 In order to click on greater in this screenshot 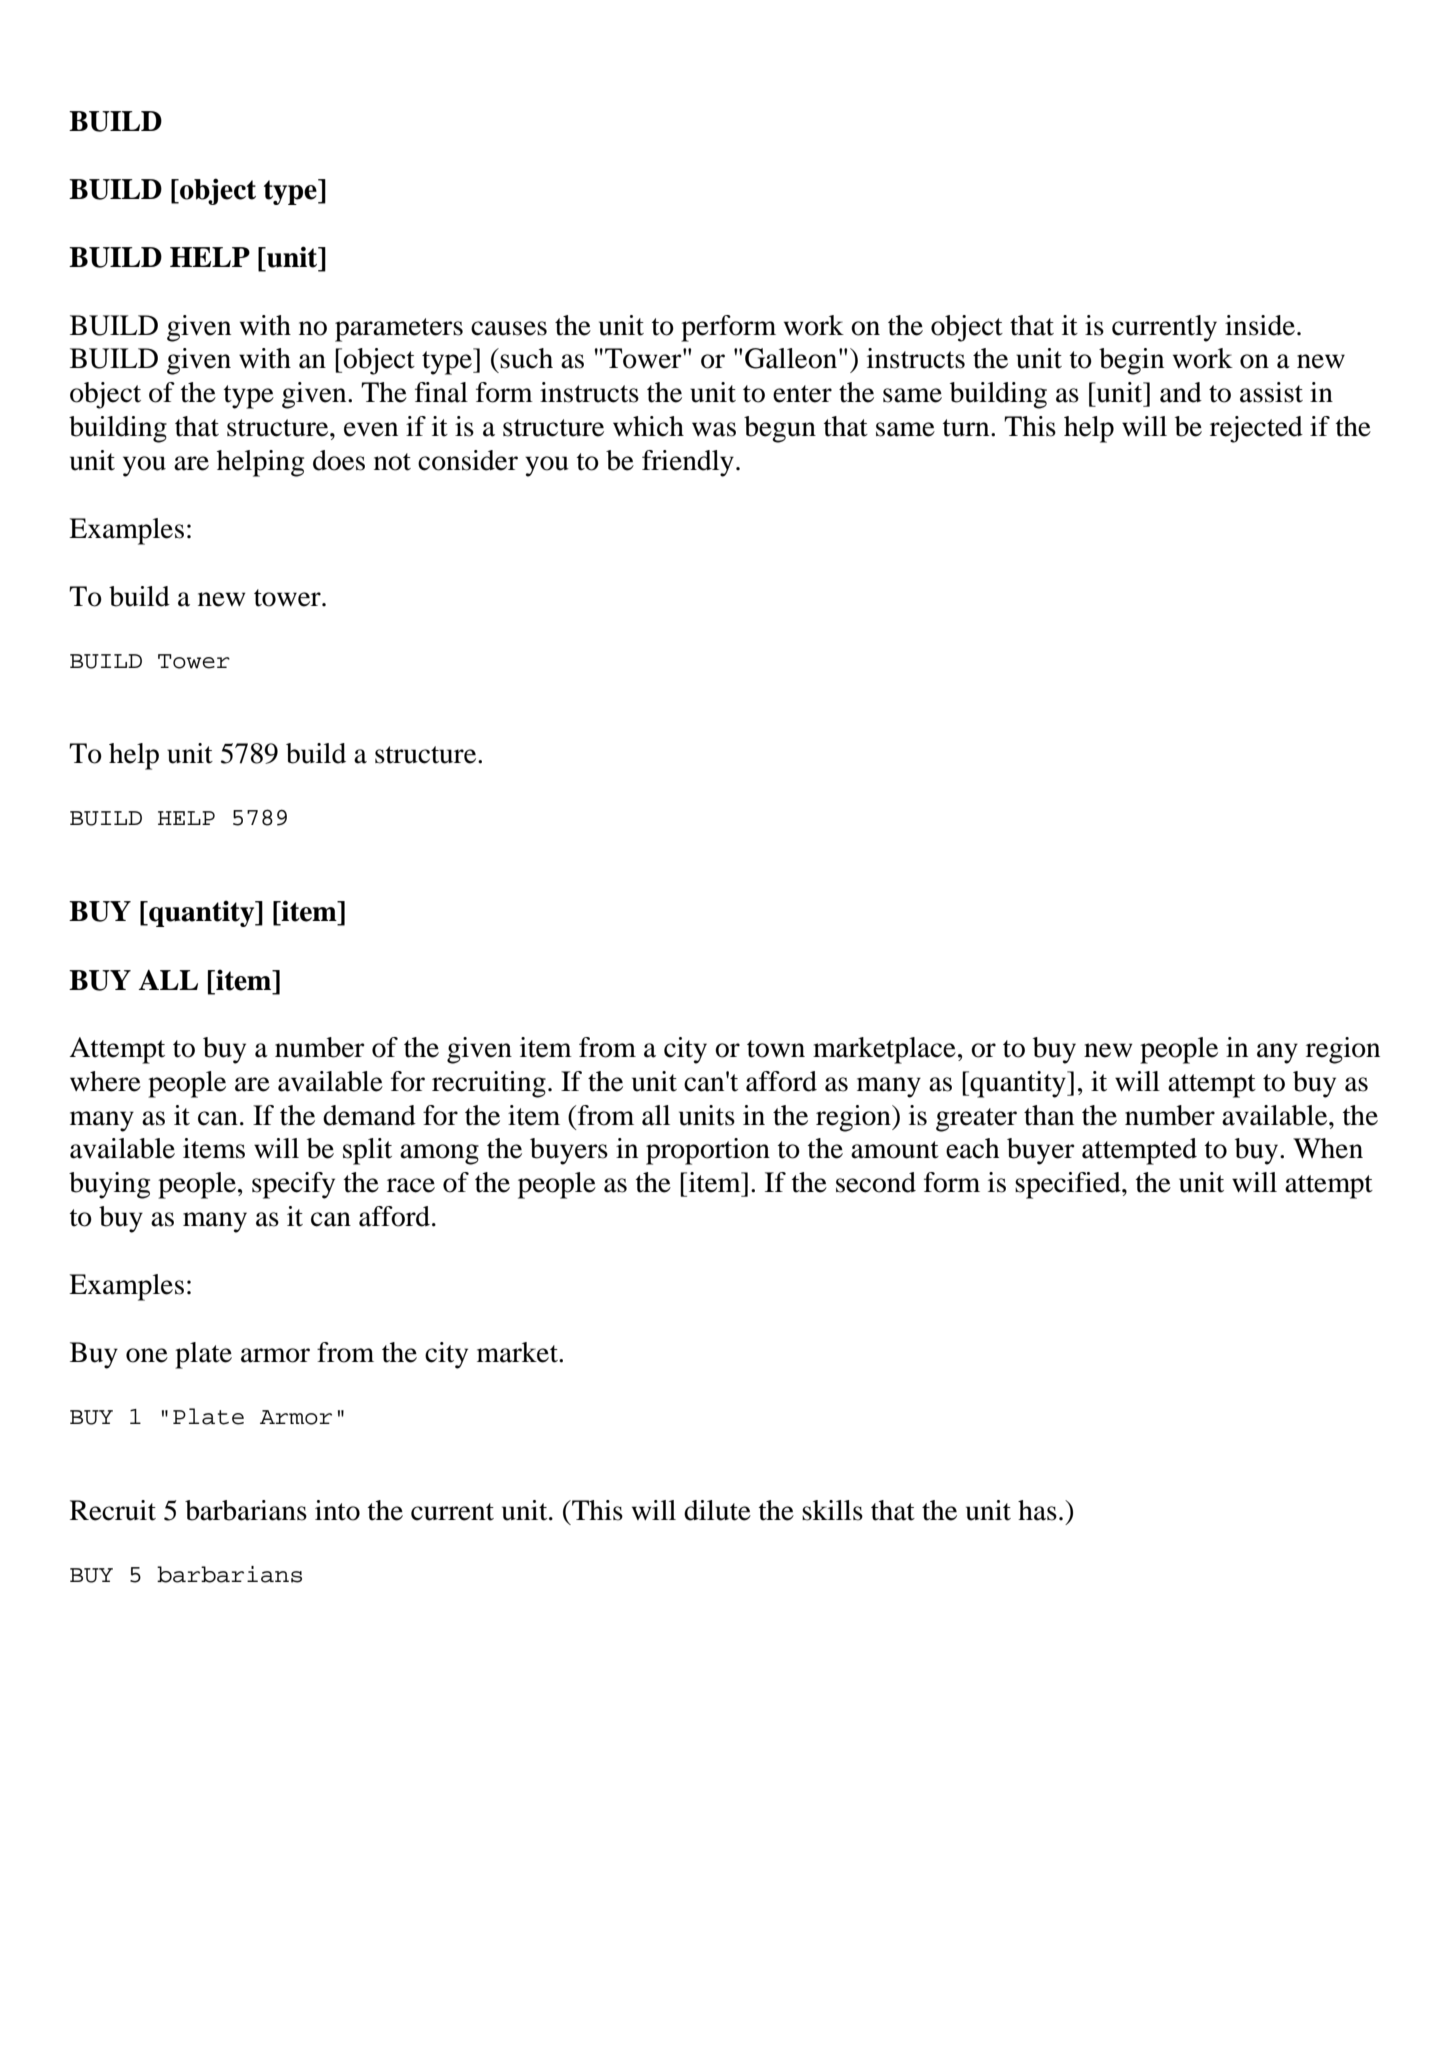, I will do `click(976, 1120)`.
